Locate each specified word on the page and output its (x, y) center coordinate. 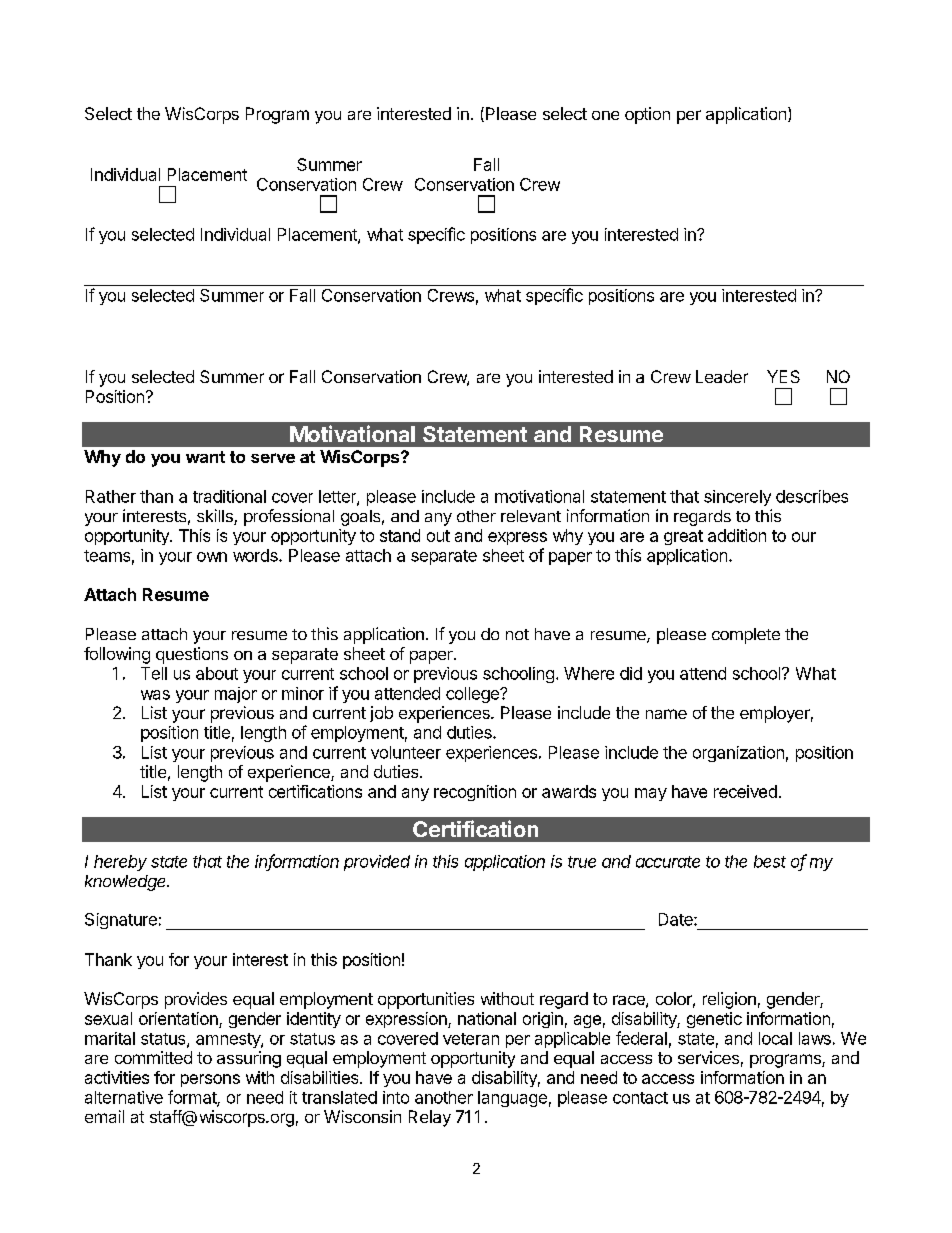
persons (210, 1080)
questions (192, 655)
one (605, 115)
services (708, 1057)
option (647, 115)
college (473, 695)
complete (746, 636)
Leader (722, 376)
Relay (430, 1118)
